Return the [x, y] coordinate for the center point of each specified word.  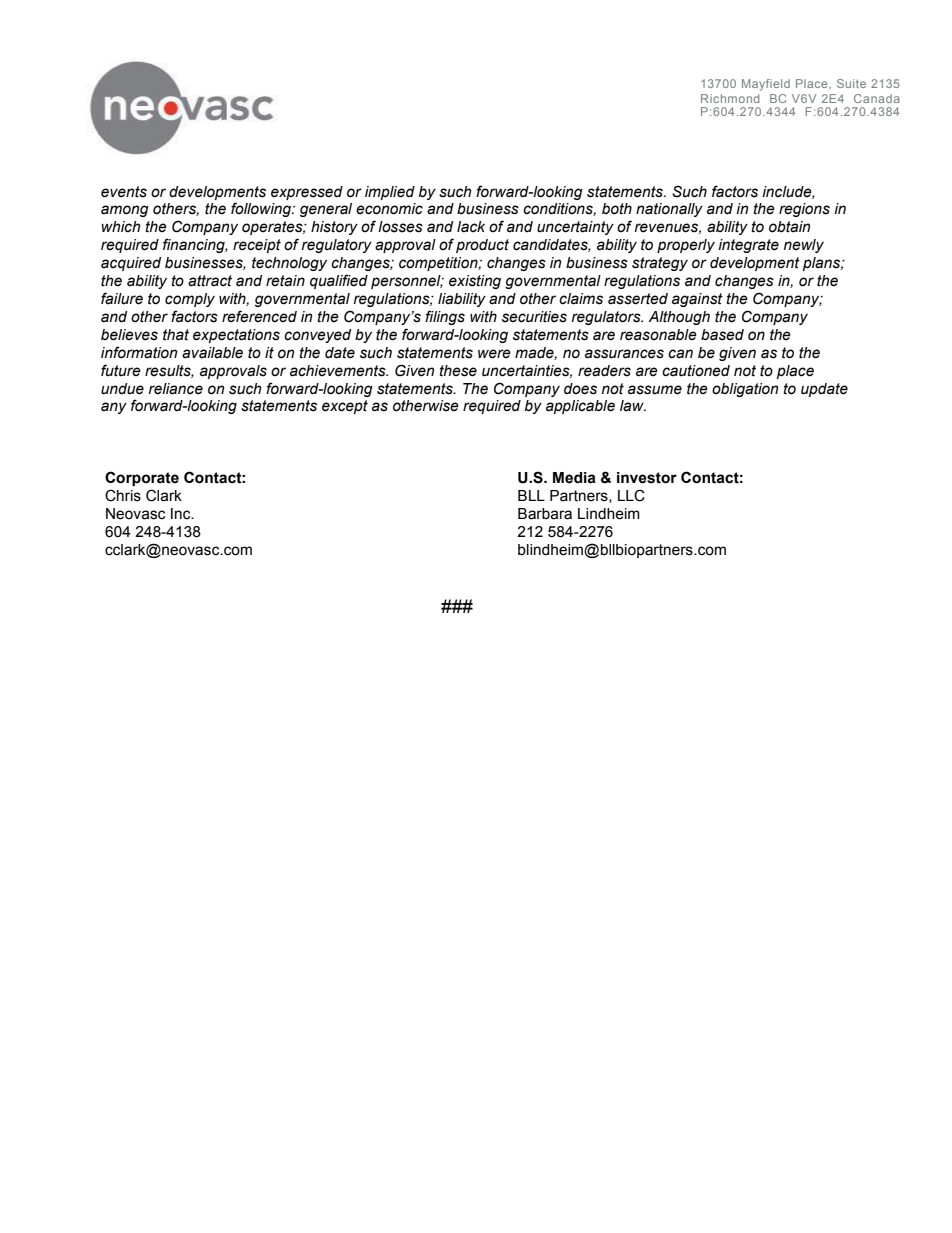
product [482, 246]
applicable [580, 407]
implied [390, 193]
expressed [307, 193]
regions [804, 210]
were [494, 354]
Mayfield [766, 85]
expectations [236, 336]
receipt [257, 246]
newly [804, 246]
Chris [123, 495]
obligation [745, 390]
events [124, 192]
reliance [176, 389]
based [722, 335]
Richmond [730, 98]
